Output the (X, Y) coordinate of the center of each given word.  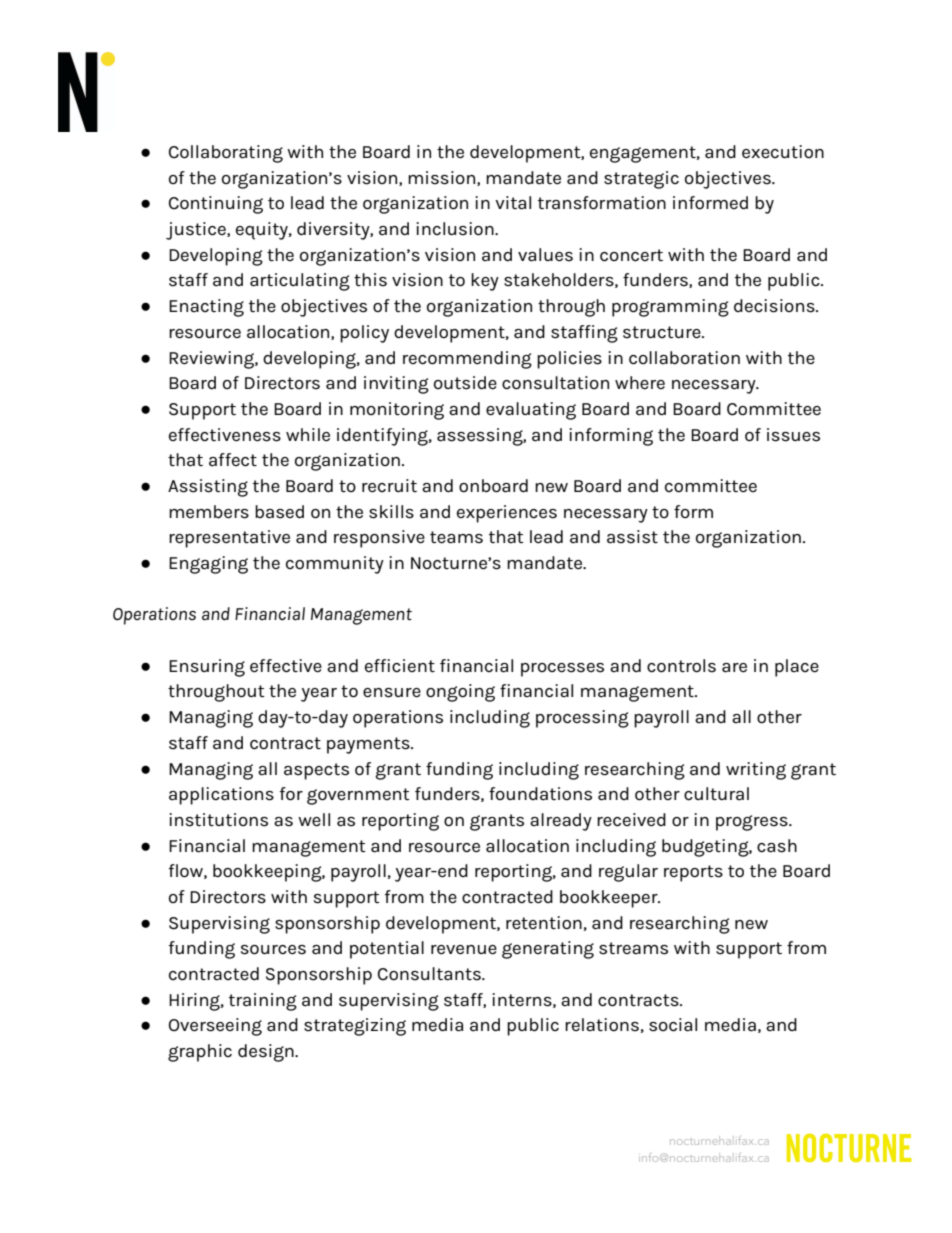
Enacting (206, 308)
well (314, 820)
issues (793, 435)
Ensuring (207, 668)
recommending (467, 360)
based (279, 512)
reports (693, 873)
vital (513, 203)
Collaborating (226, 154)
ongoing (460, 693)
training (263, 1002)
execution (783, 152)
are (734, 668)
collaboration (684, 358)
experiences (507, 514)
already (561, 822)
